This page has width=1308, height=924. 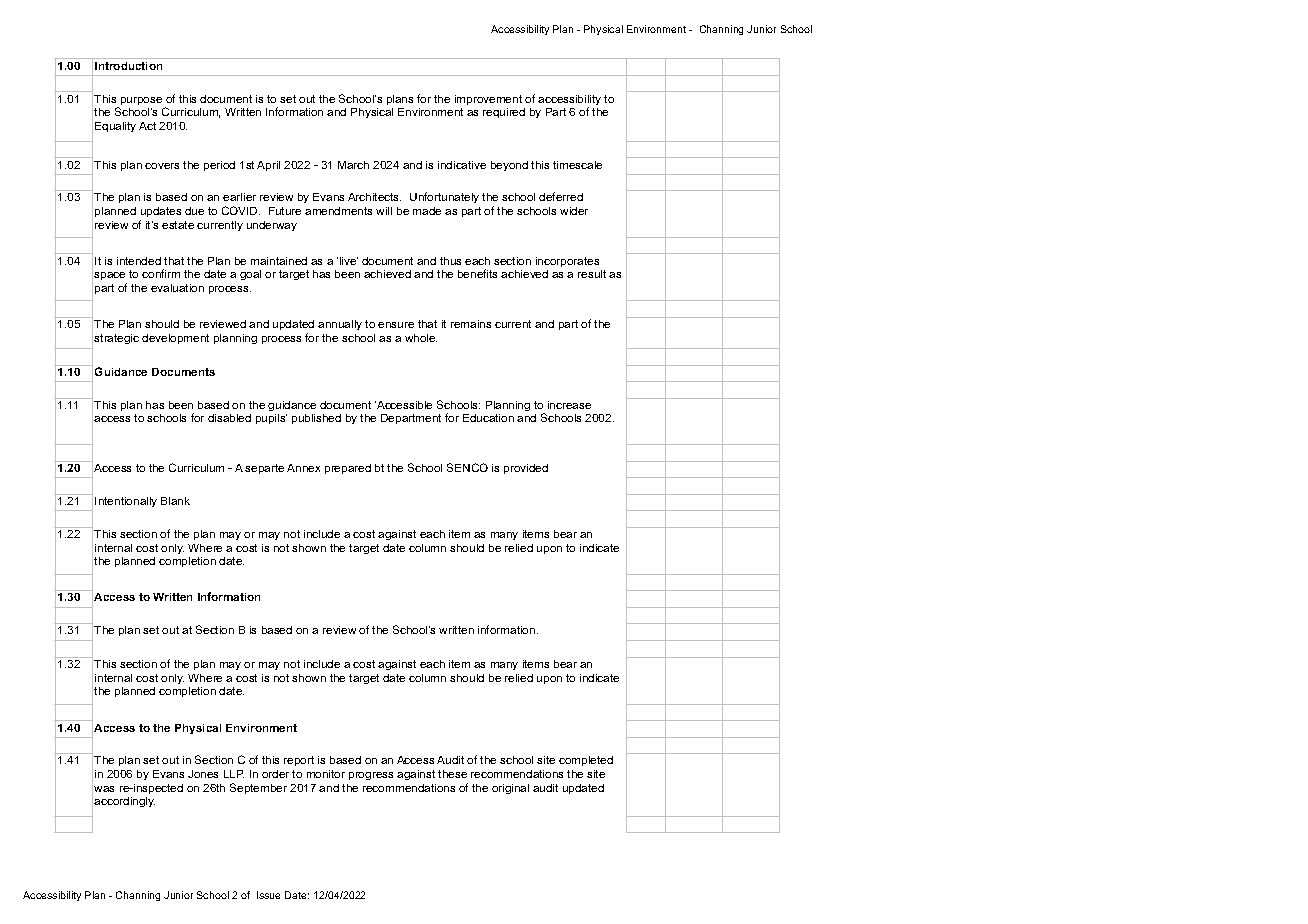 I want to click on March, so click(x=353, y=165).
